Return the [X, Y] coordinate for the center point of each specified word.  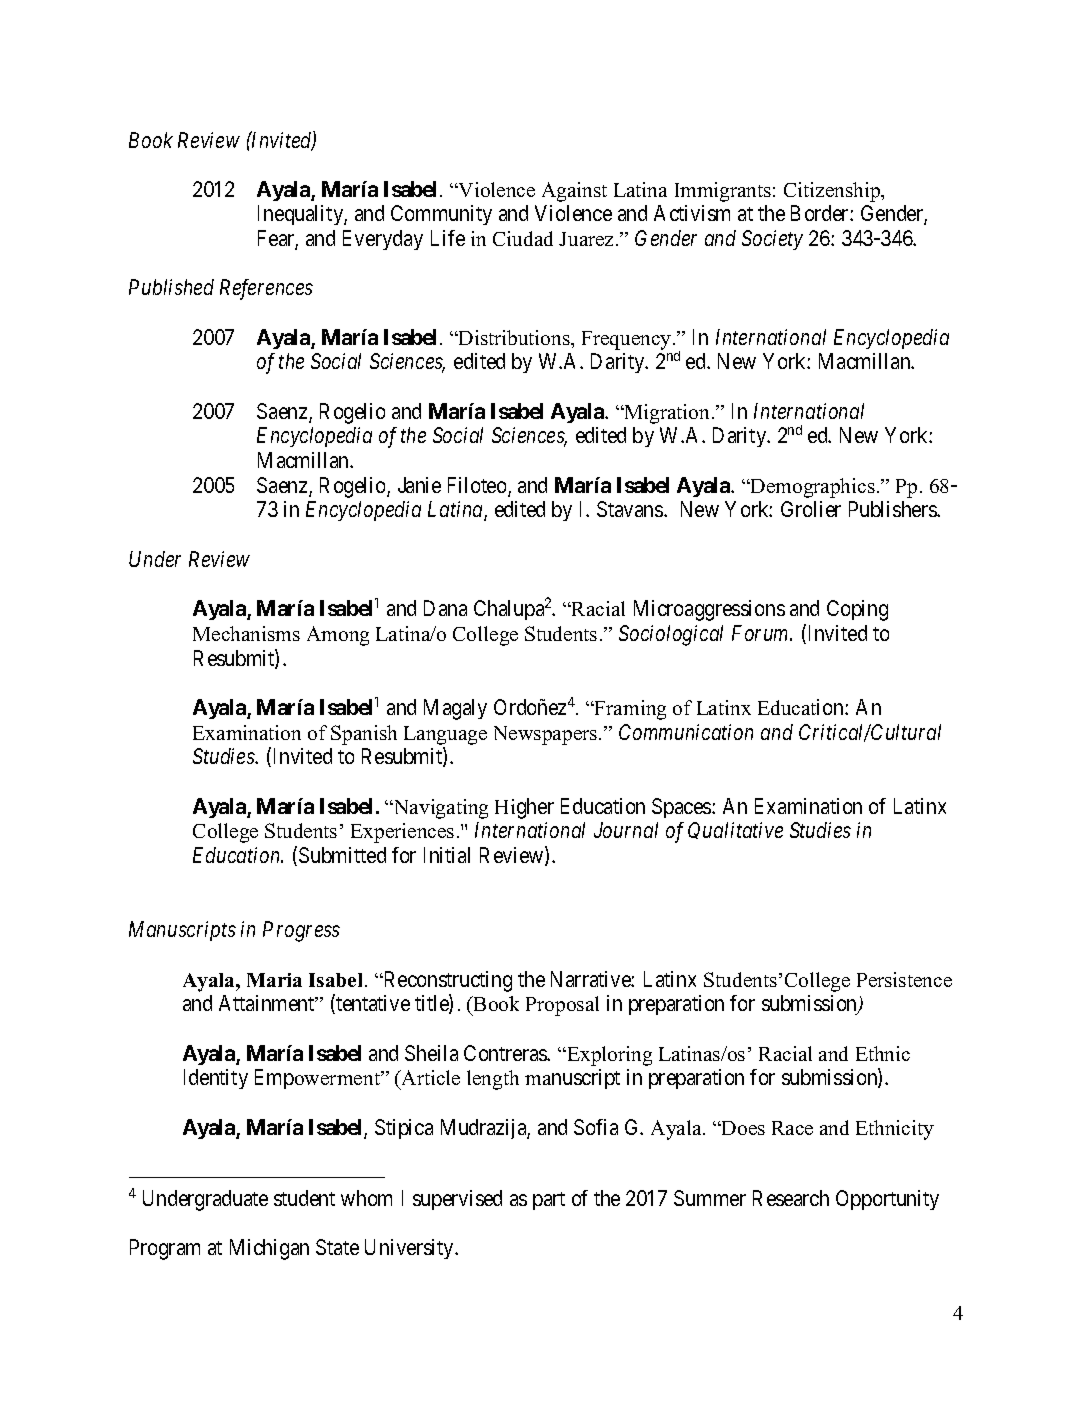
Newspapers [547, 735]
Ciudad [523, 238]
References [266, 289]
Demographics [812, 488]
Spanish [364, 735]
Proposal [562, 1006]
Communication [686, 732]
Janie [419, 485]
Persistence [904, 979]
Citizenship [833, 192]
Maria [274, 980]
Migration [667, 414]
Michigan [269, 1249]
